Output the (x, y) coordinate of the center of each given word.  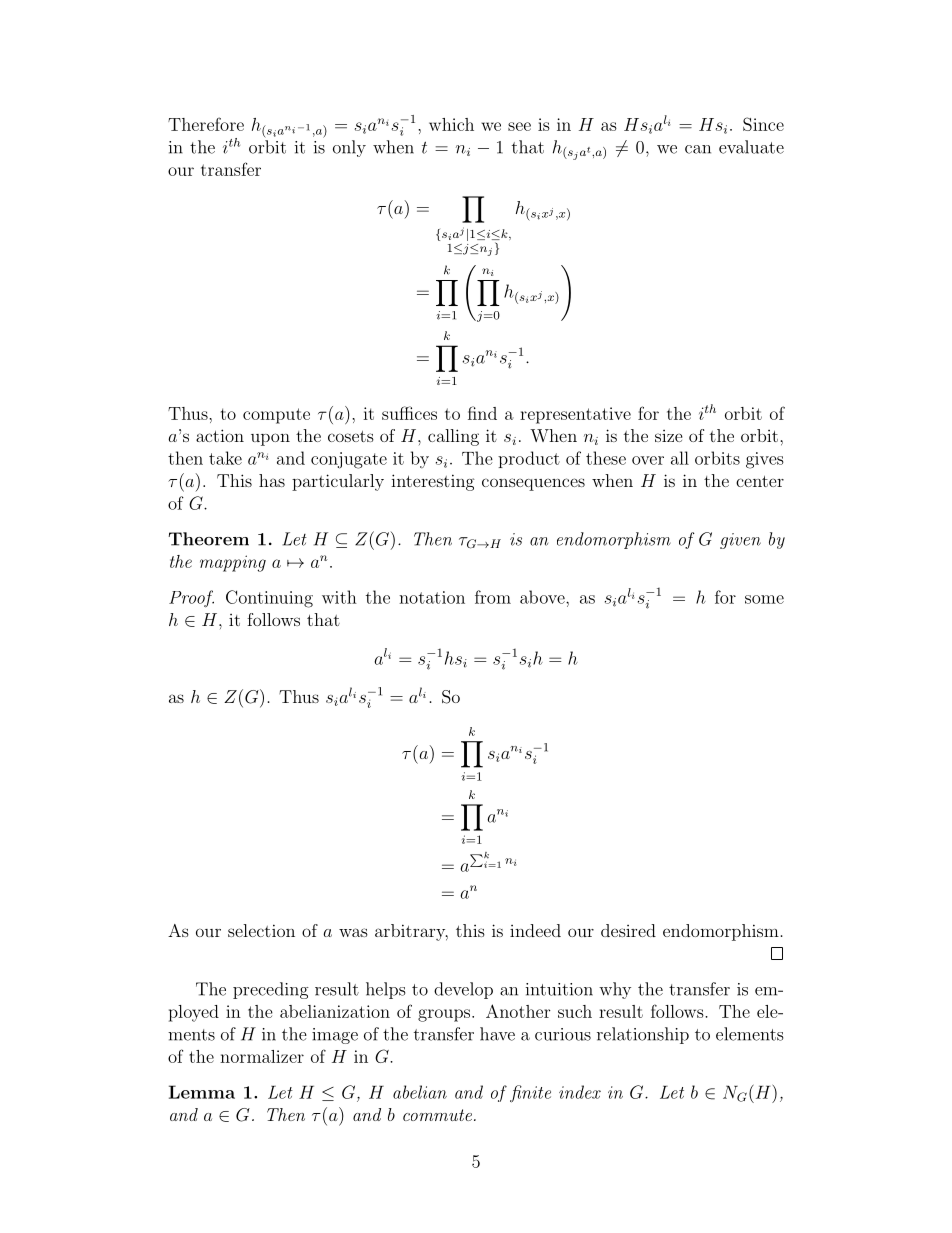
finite (530, 1094)
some (764, 599)
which (451, 124)
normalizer (262, 1056)
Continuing (269, 599)
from (493, 597)
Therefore (206, 124)
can (698, 149)
